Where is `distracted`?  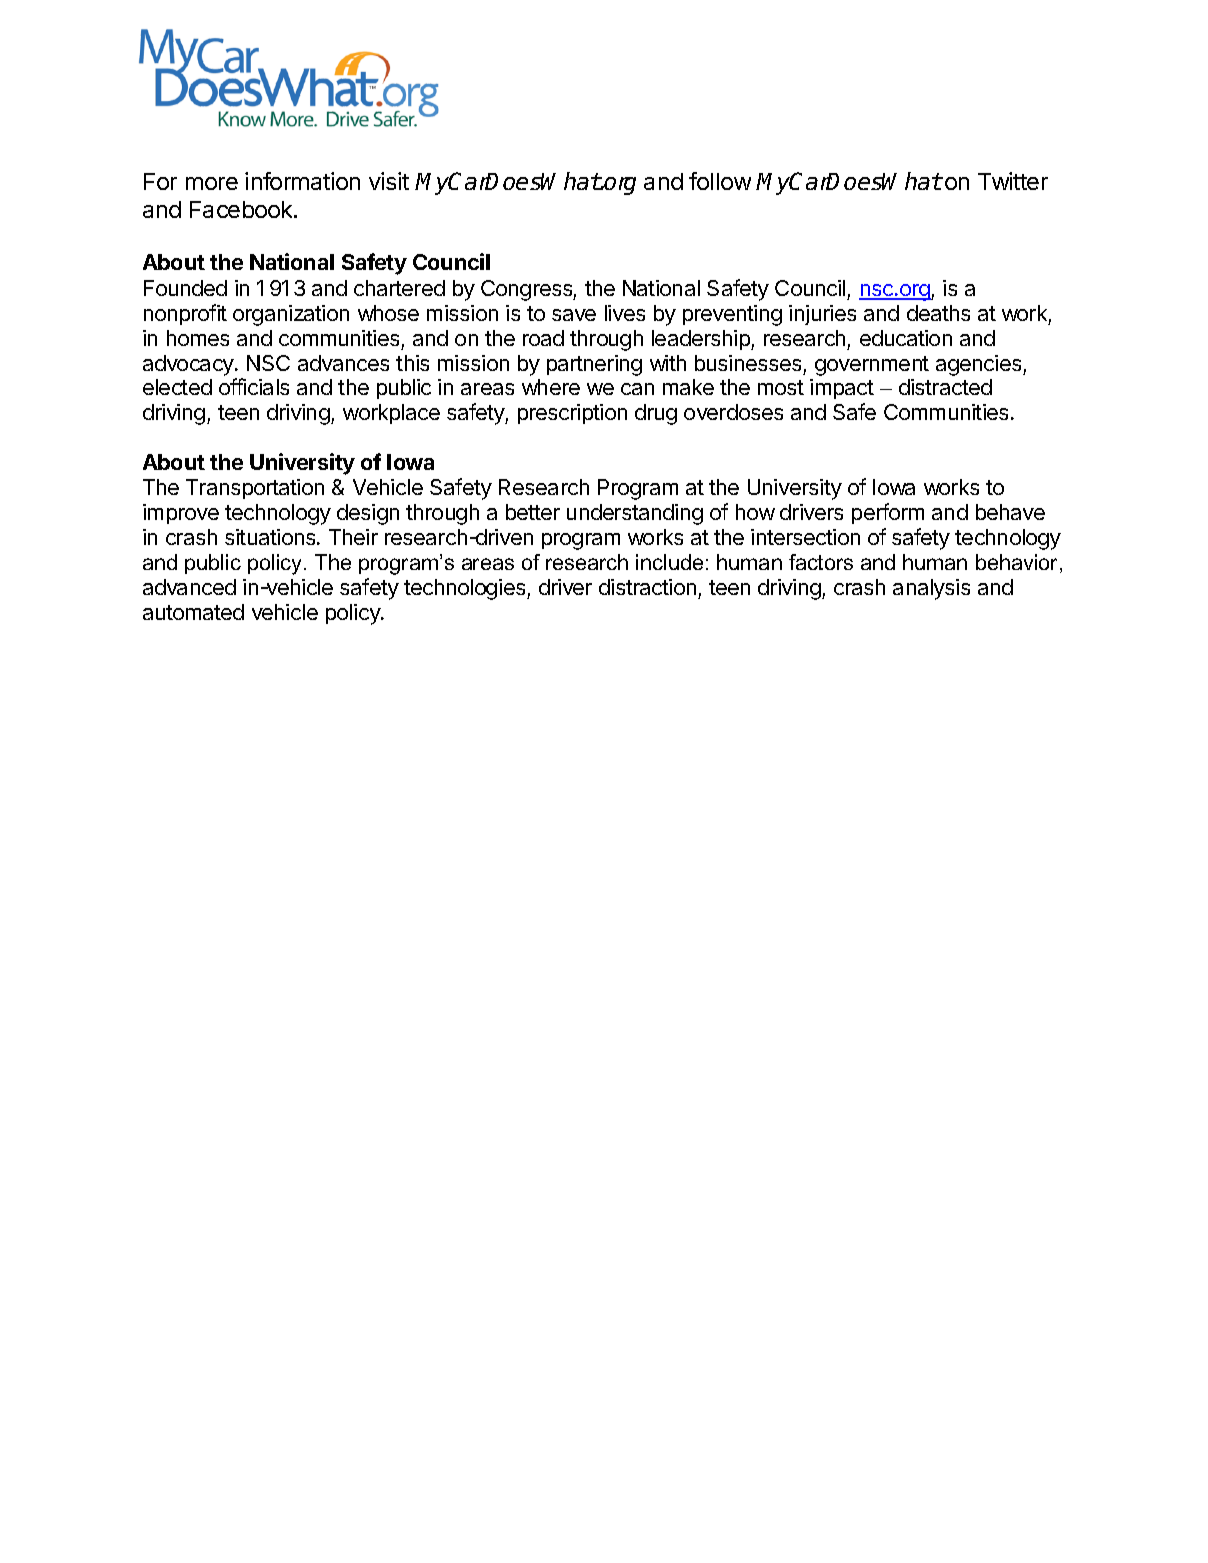
distracted is located at coordinates (945, 387).
